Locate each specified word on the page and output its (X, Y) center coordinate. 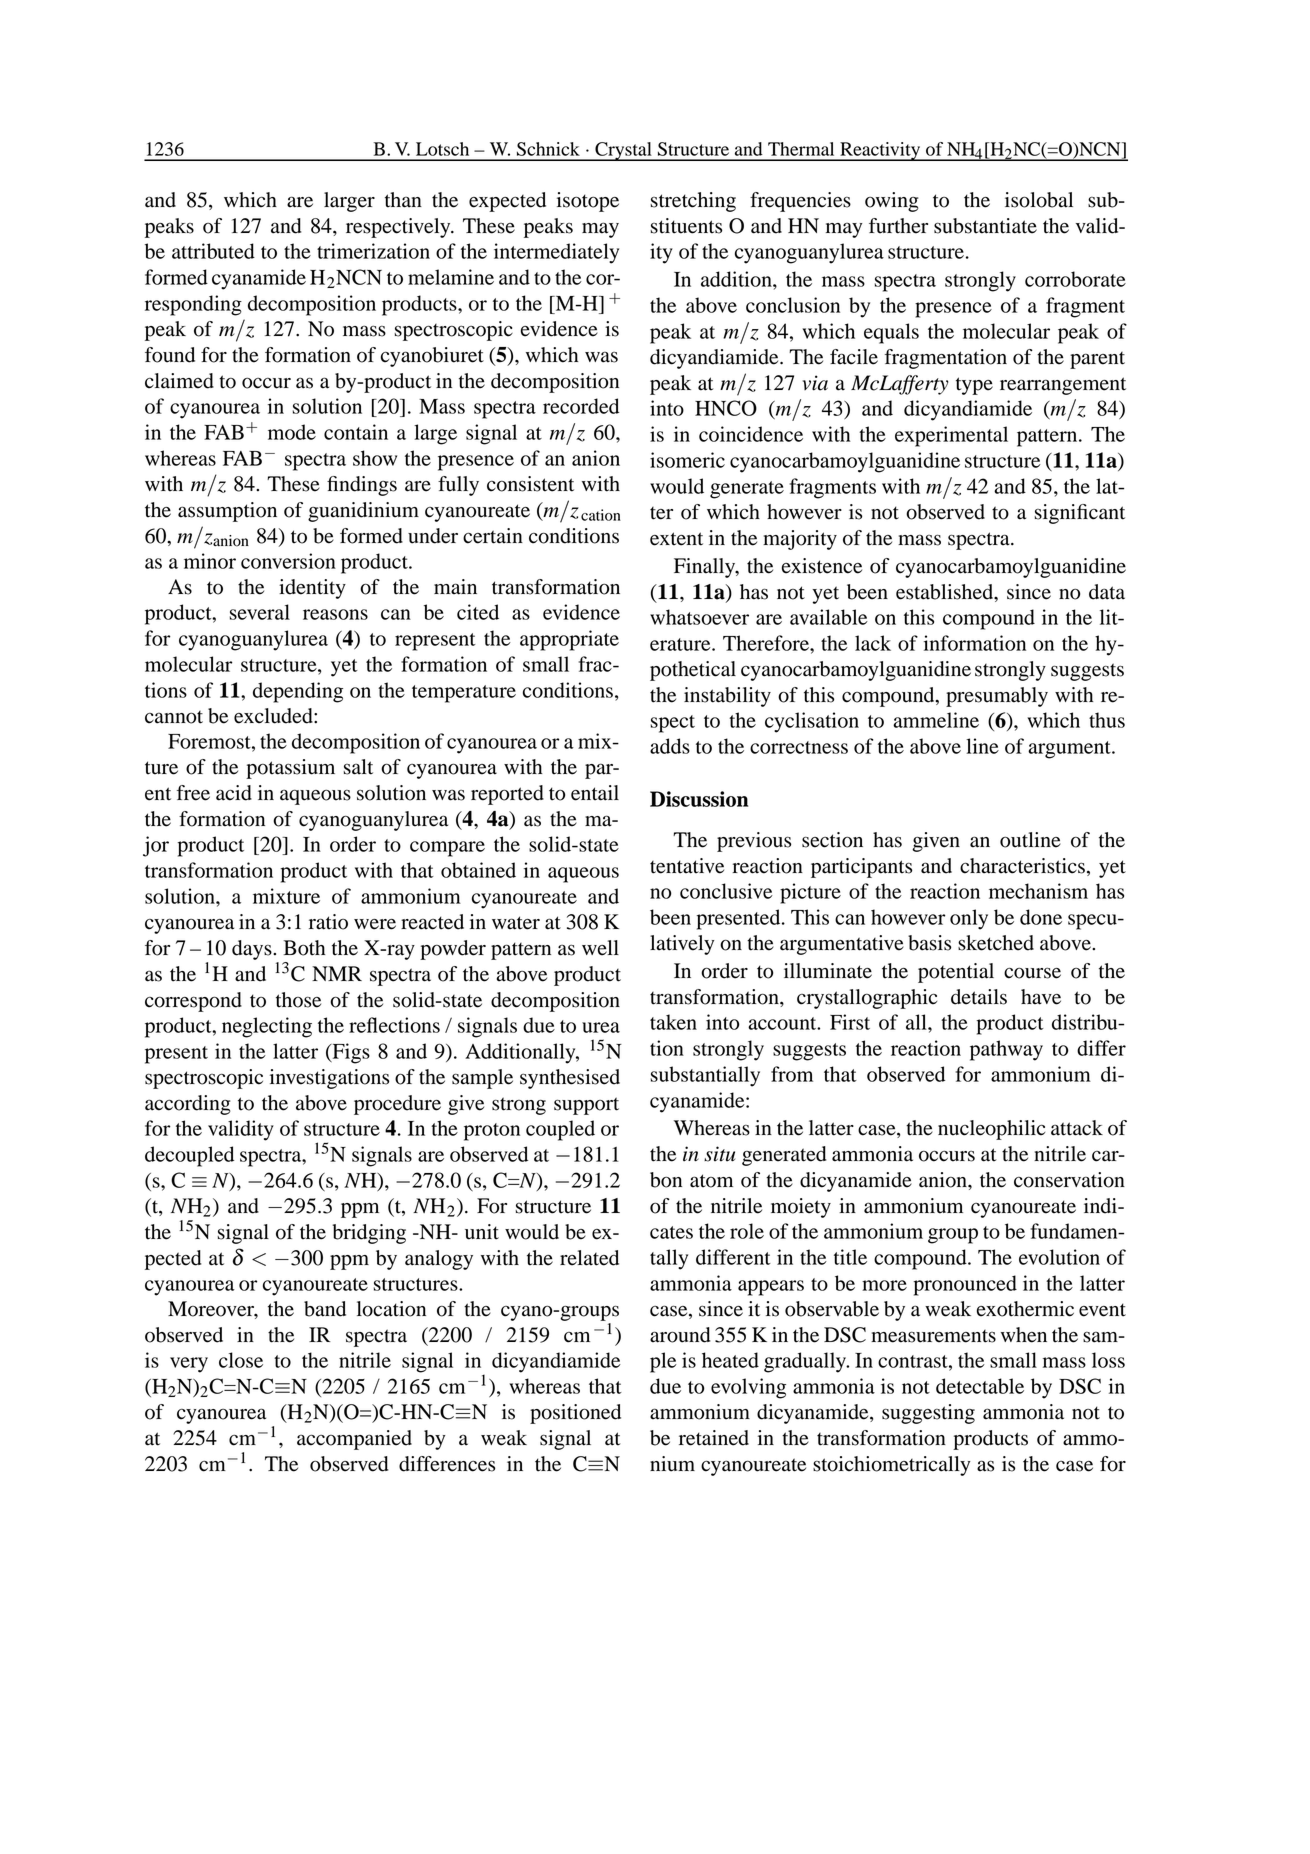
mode (292, 432)
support (586, 1106)
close (241, 1360)
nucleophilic (991, 1130)
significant (1079, 514)
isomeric (687, 460)
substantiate (985, 226)
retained (714, 1438)
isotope (588, 202)
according (188, 1105)
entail (595, 793)
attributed (213, 251)
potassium (290, 769)
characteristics (1022, 866)
